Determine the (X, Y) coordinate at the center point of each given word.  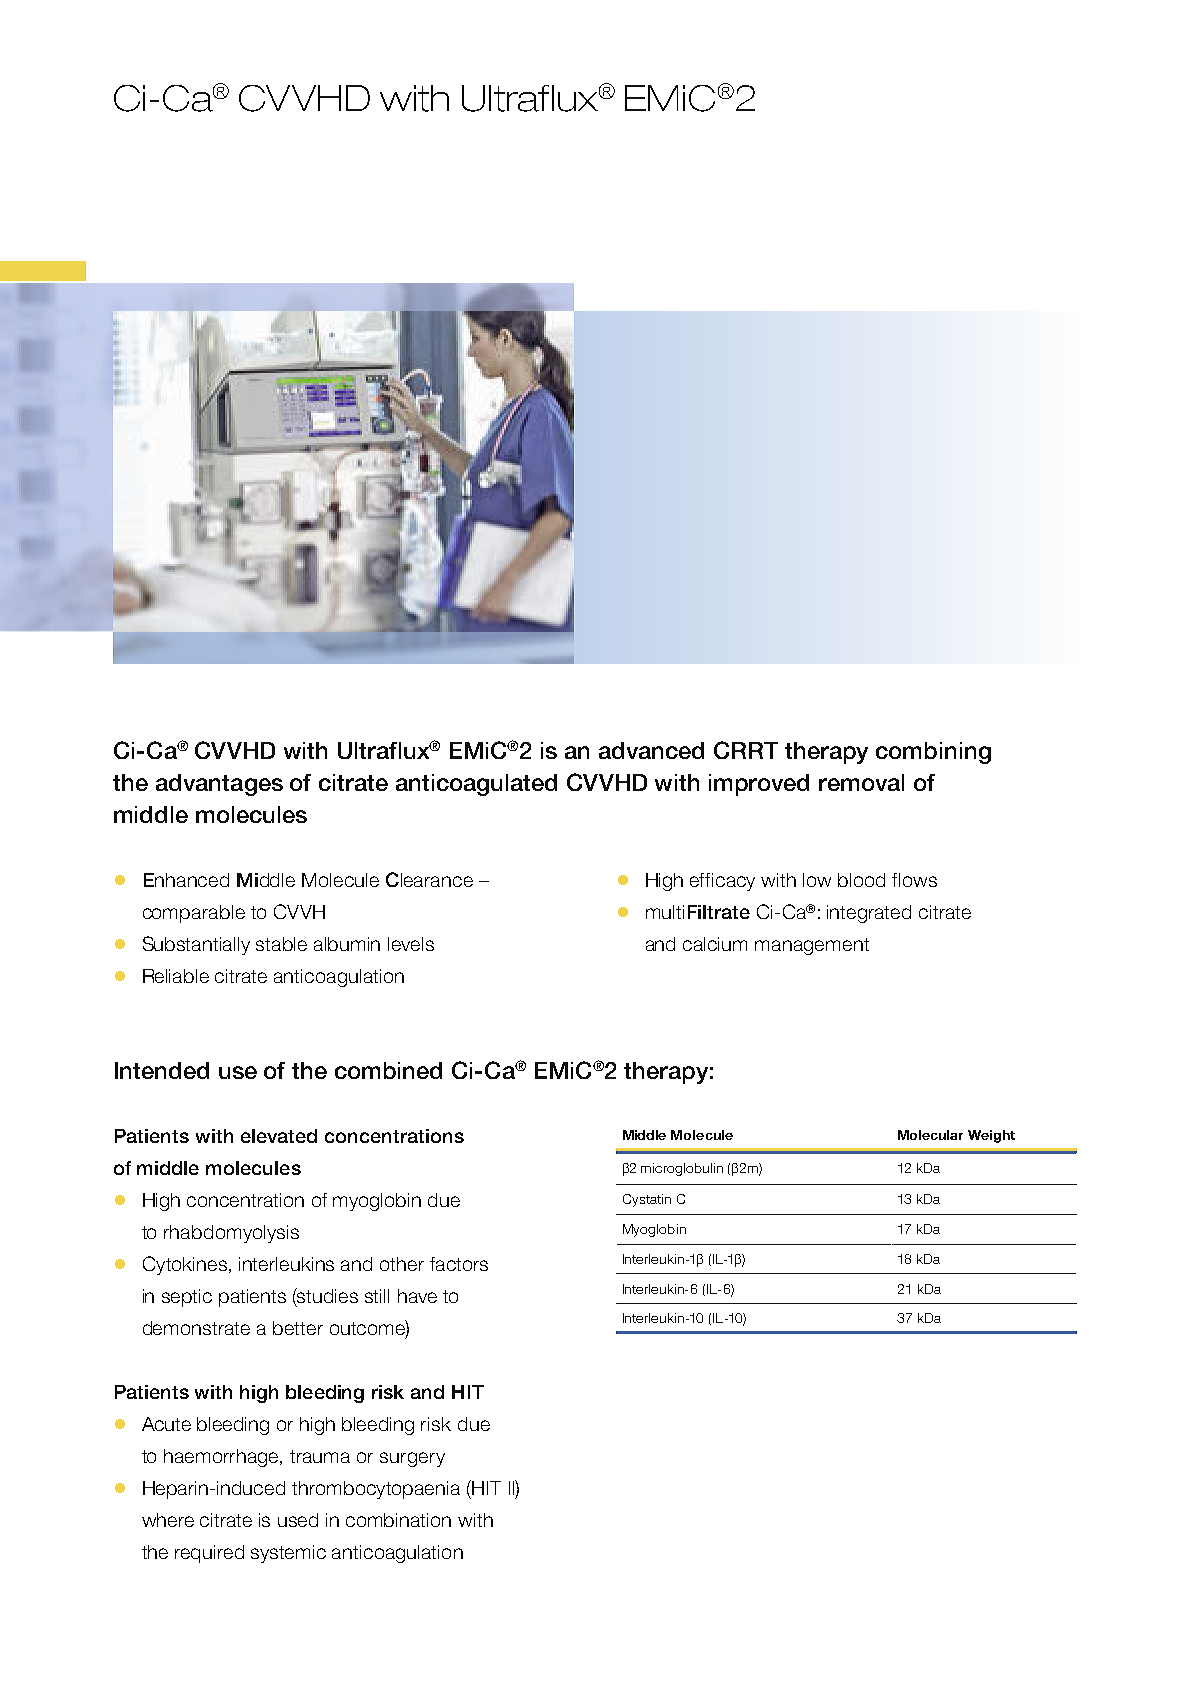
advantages (219, 785)
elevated (279, 1136)
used (298, 1520)
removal (861, 782)
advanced (651, 750)
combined (388, 1070)
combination (398, 1520)
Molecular (930, 1135)
